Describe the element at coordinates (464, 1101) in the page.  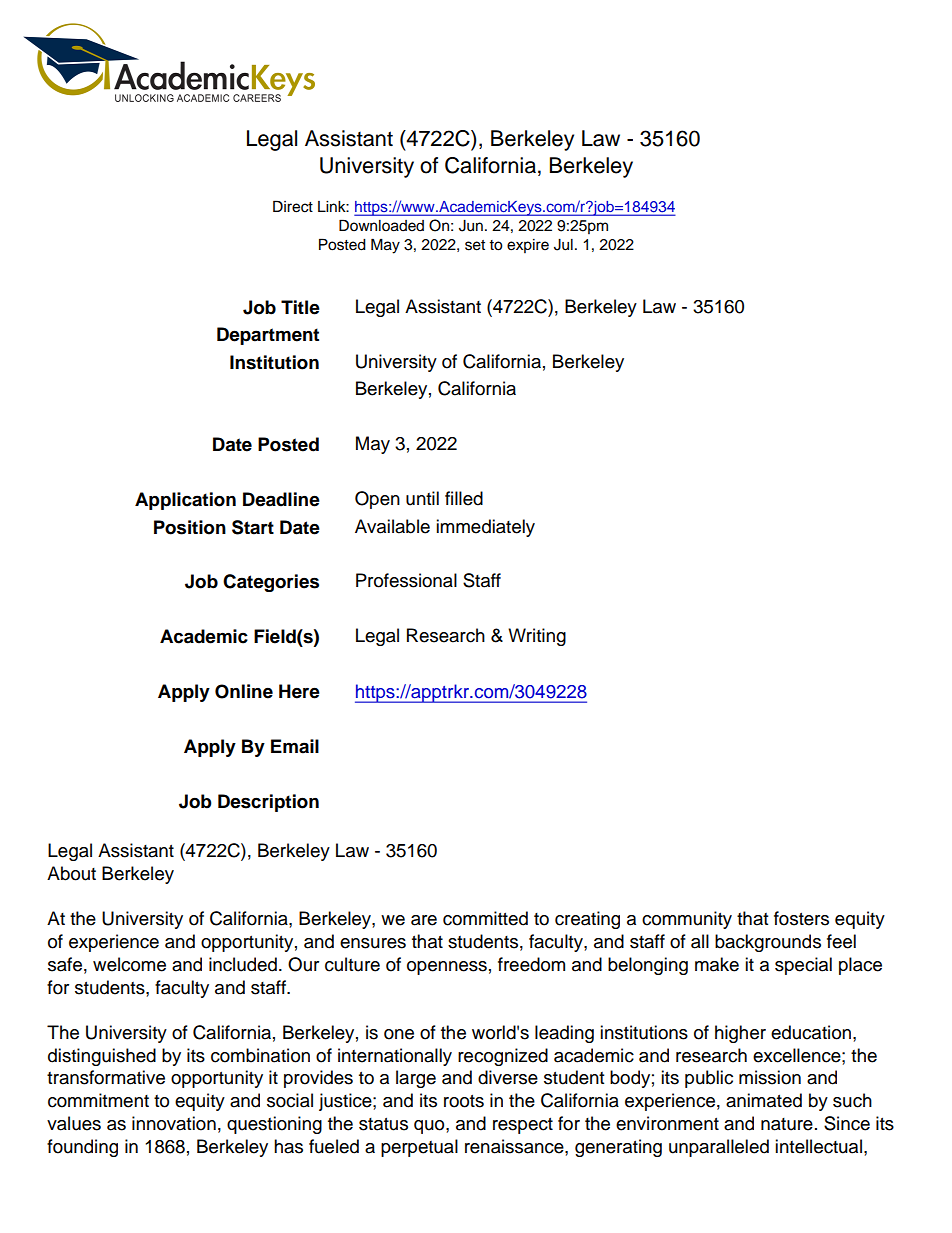
I see `roots` at that location.
